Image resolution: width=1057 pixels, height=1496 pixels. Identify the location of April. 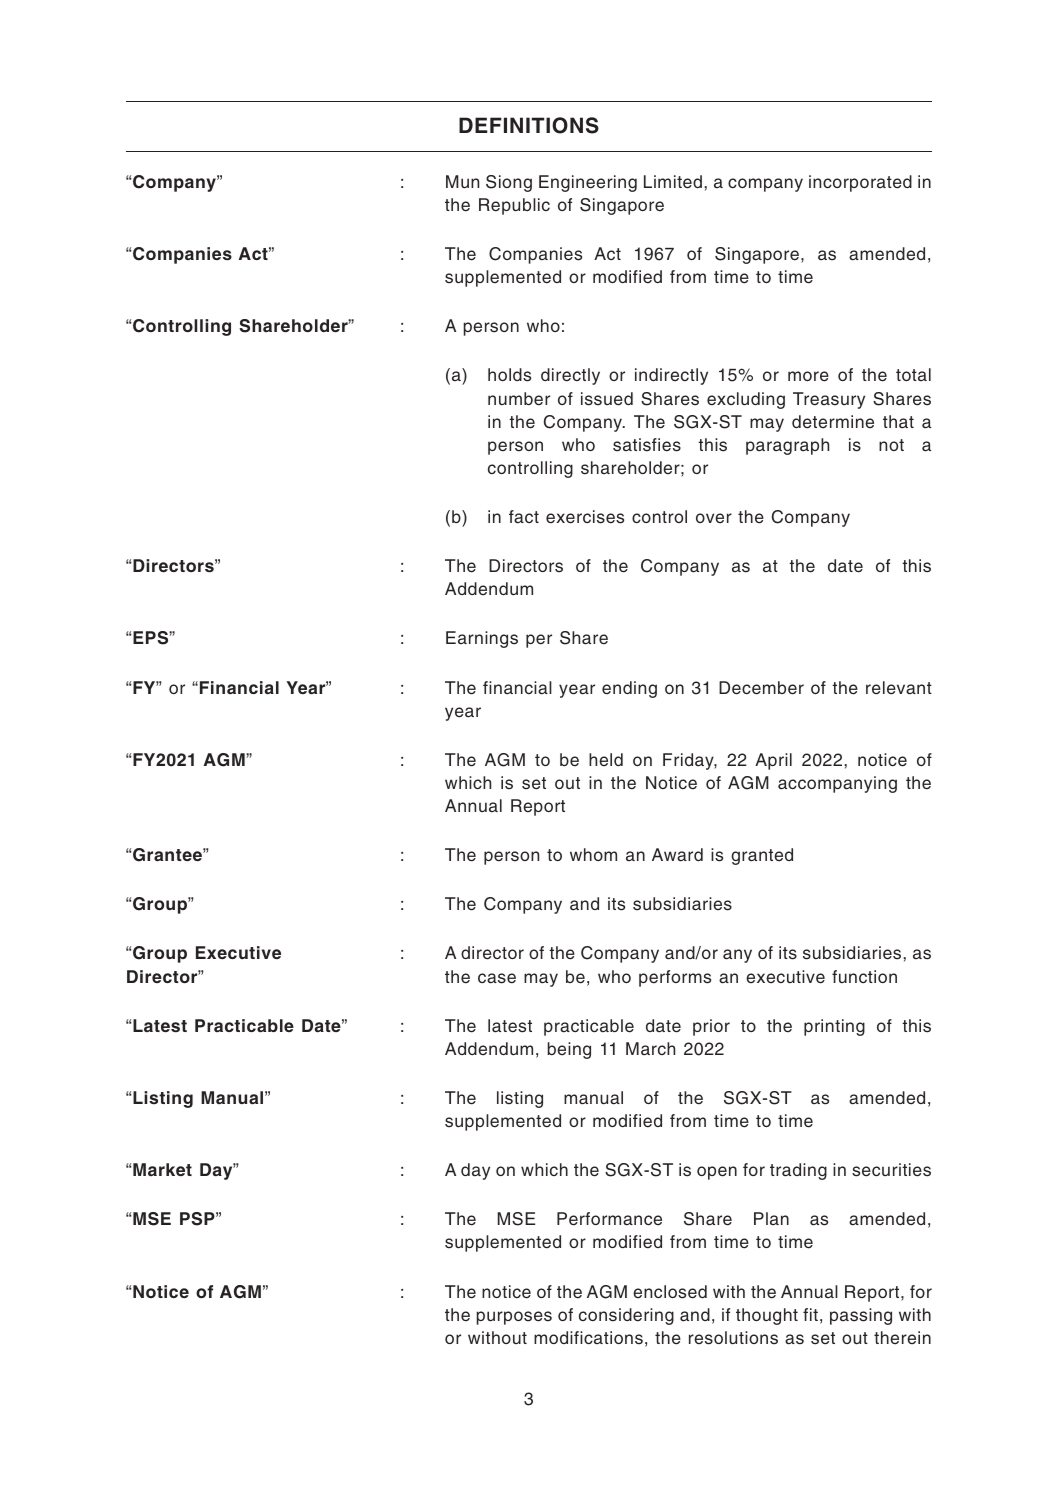
(773, 761).
